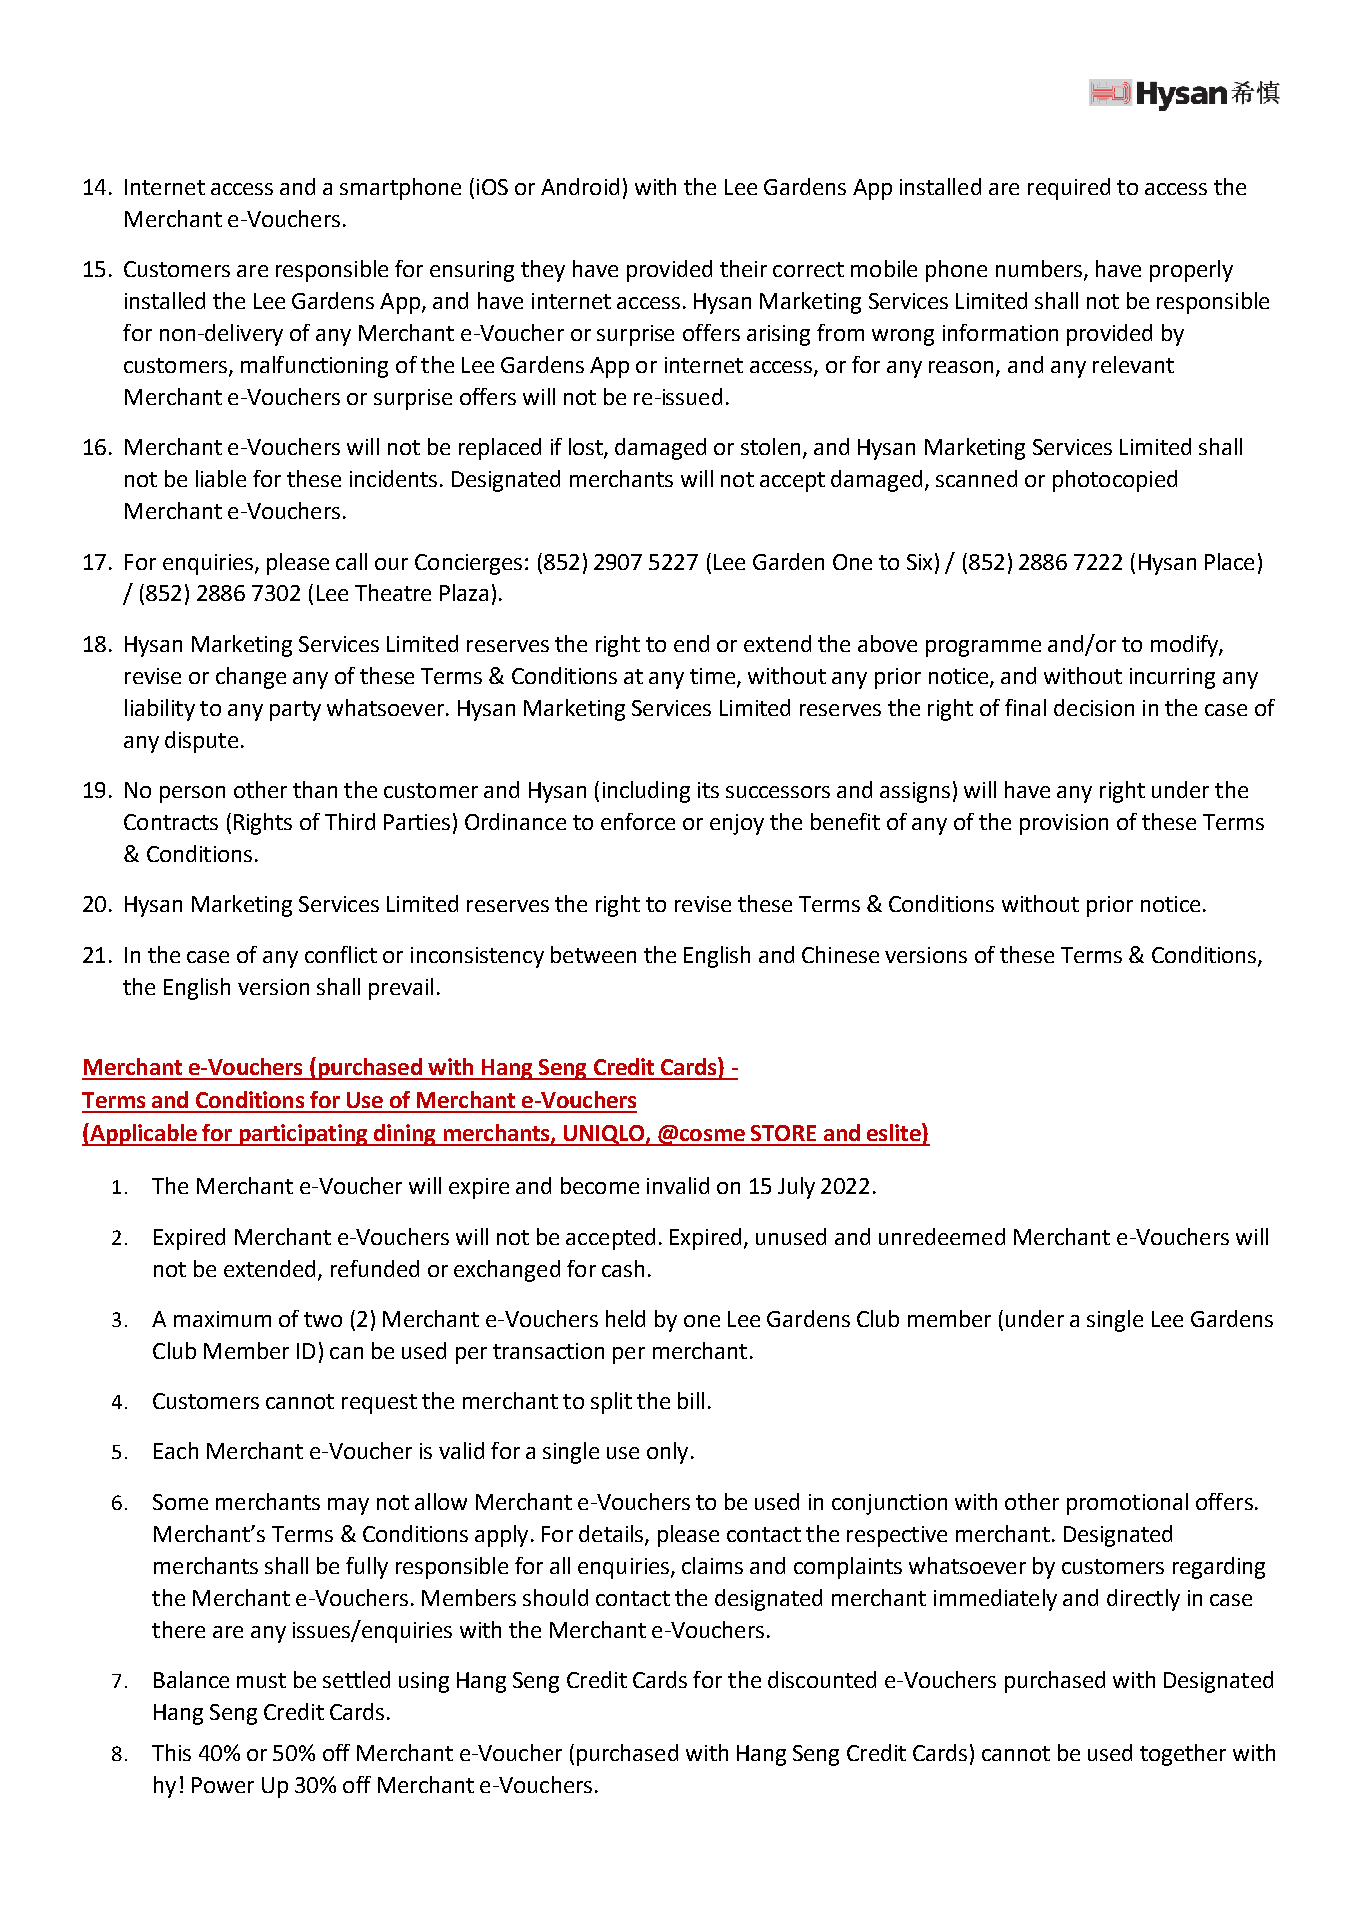 This screenshot has height=1923, width=1360. What do you see at coordinates (1127, 1504) in the screenshot?
I see `promotional` at bounding box center [1127, 1504].
